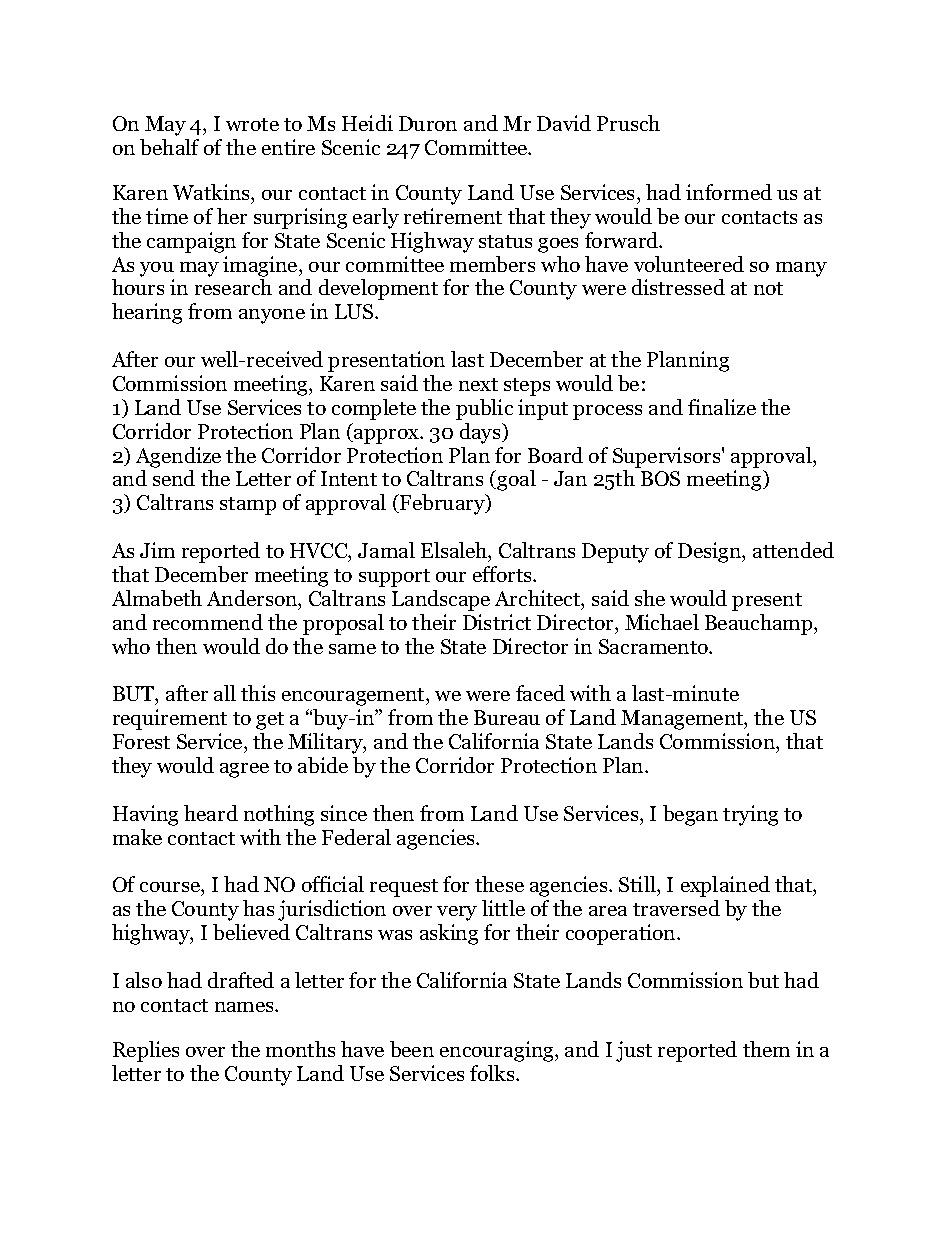 This screenshot has height=1233, width=952. Describe the element at coordinates (211, 813) in the screenshot. I see `heard` at that location.
